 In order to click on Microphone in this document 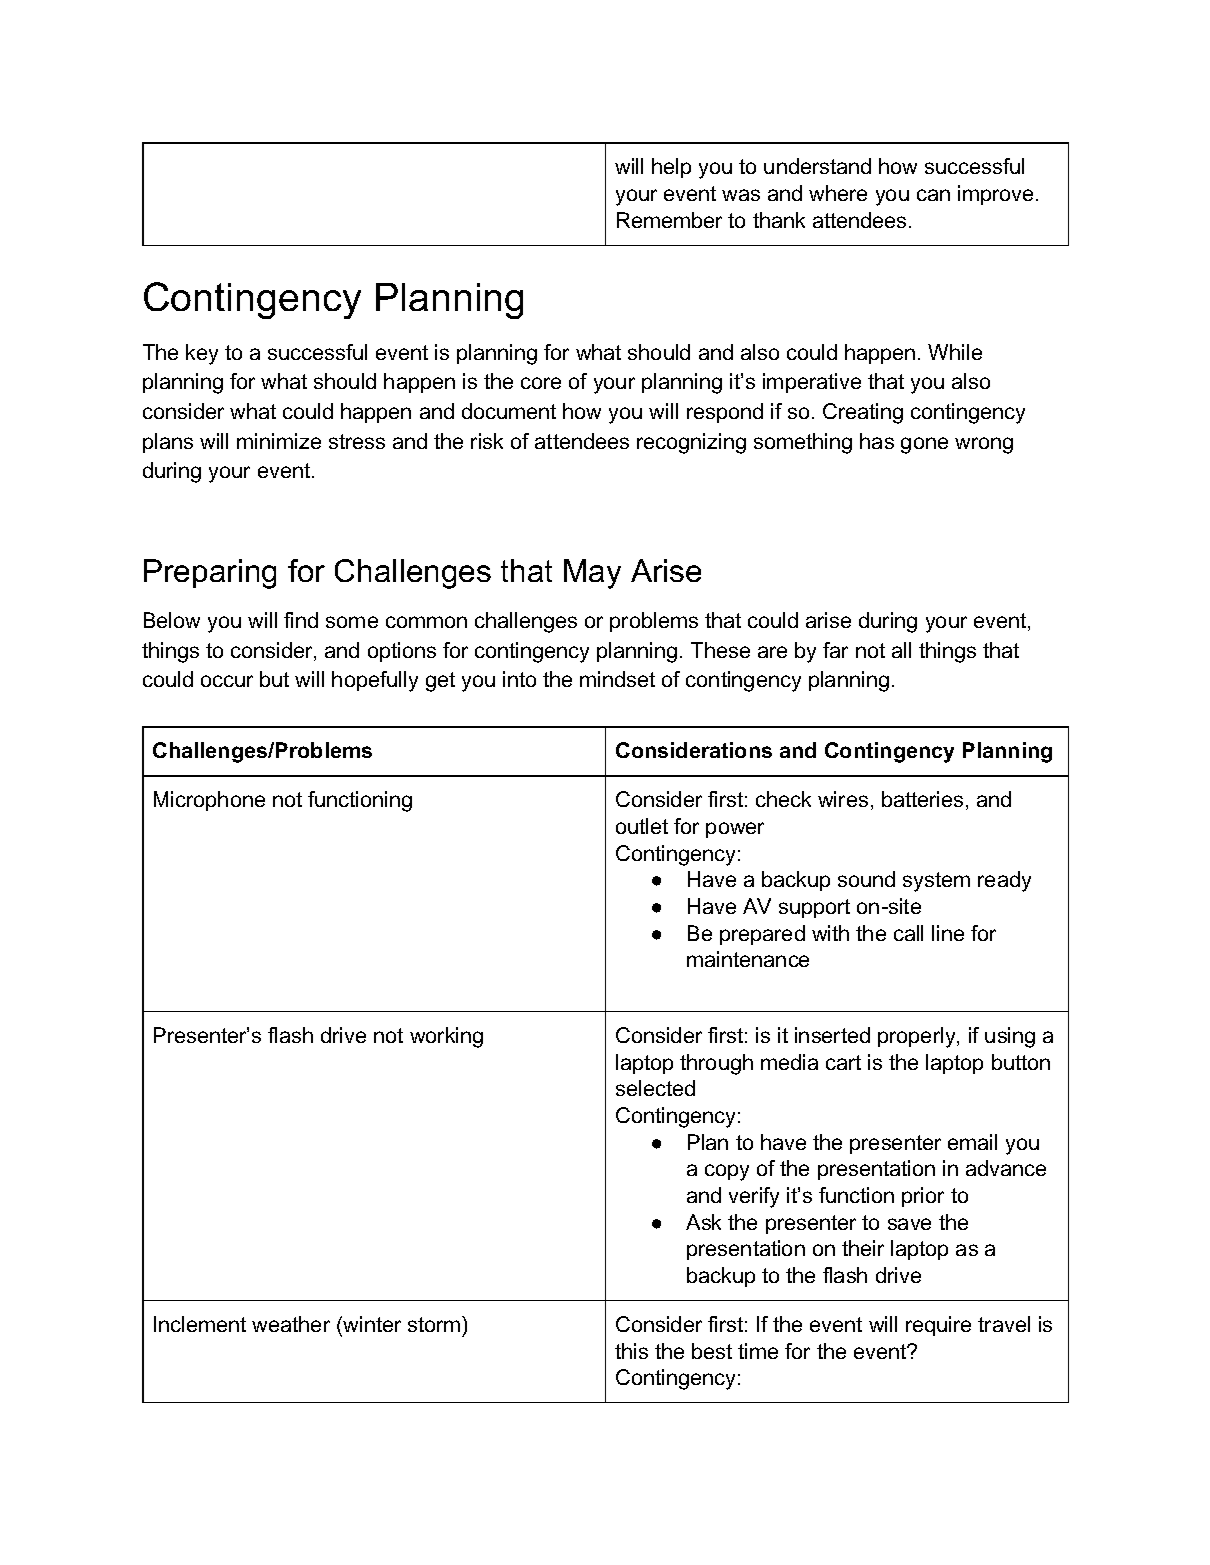, I will do `click(209, 801)`.
